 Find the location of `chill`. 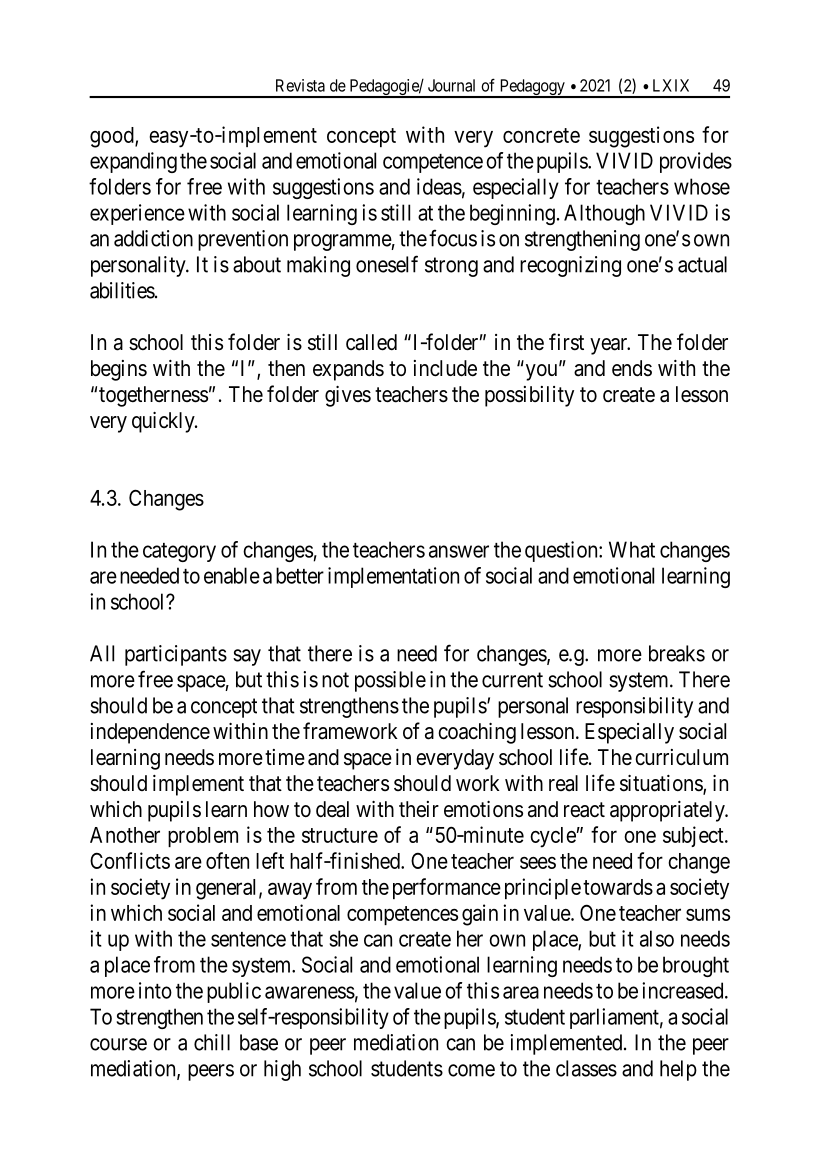

chill is located at coordinates (212, 1042).
